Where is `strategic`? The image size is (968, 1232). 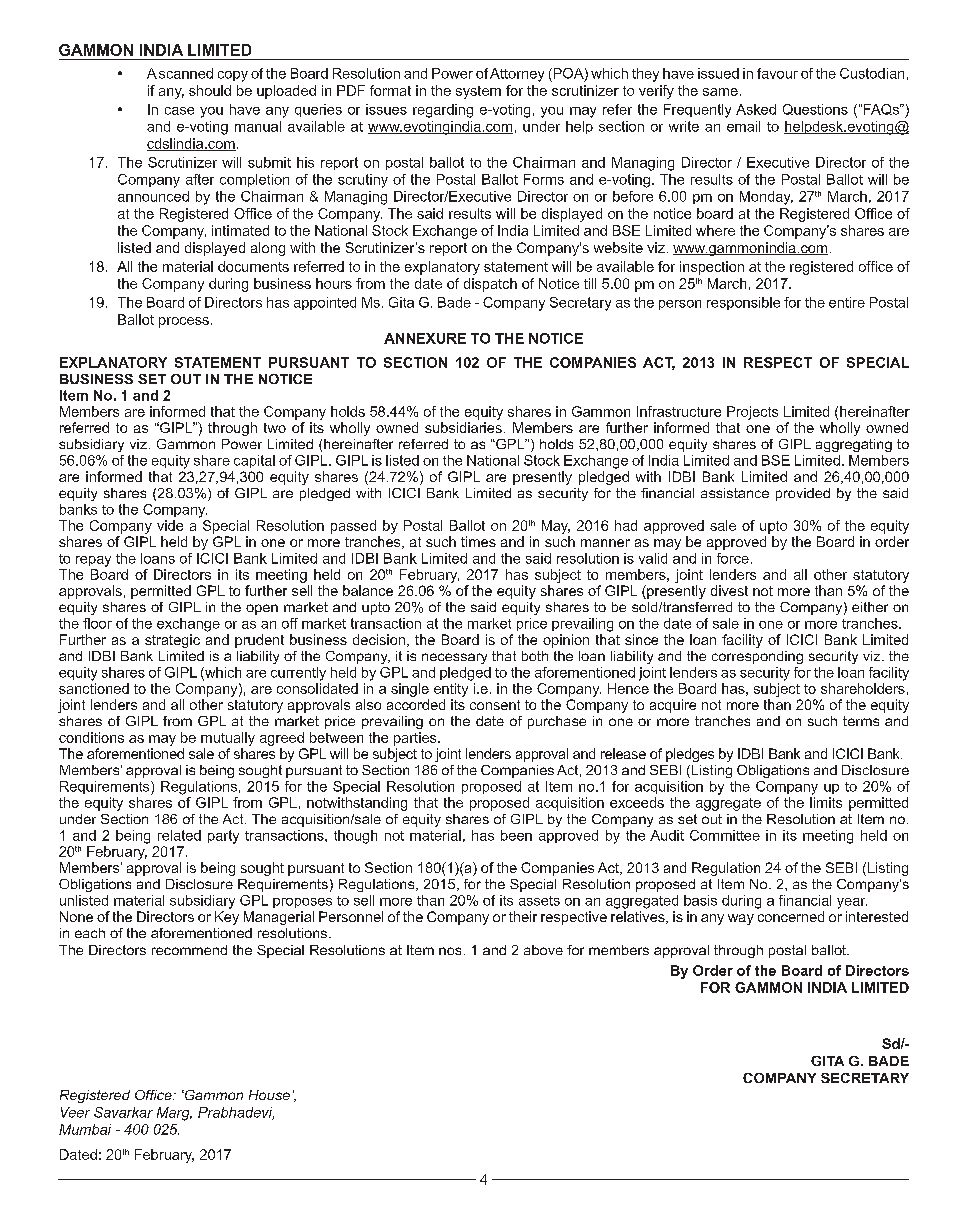 strategic is located at coordinates (172, 641).
